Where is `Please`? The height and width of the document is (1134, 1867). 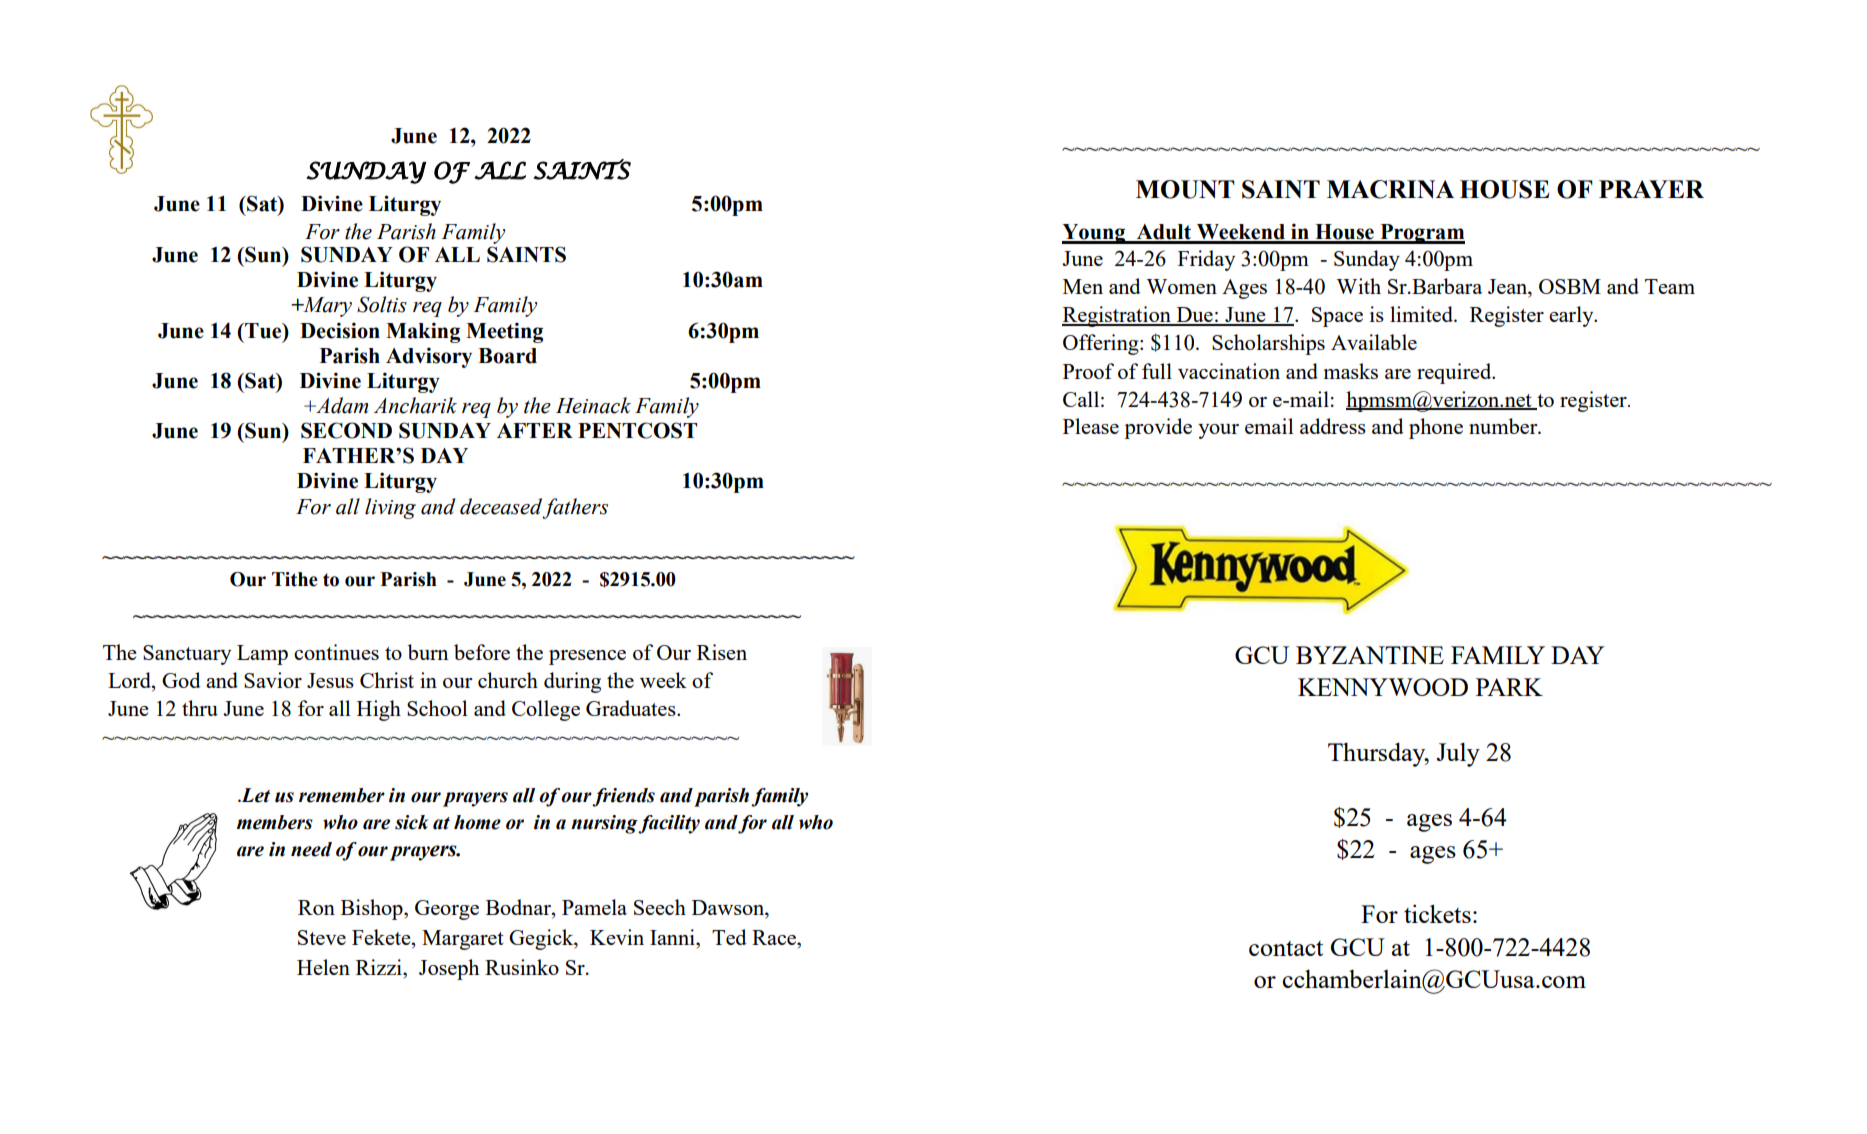 Please is located at coordinates (1091, 426).
